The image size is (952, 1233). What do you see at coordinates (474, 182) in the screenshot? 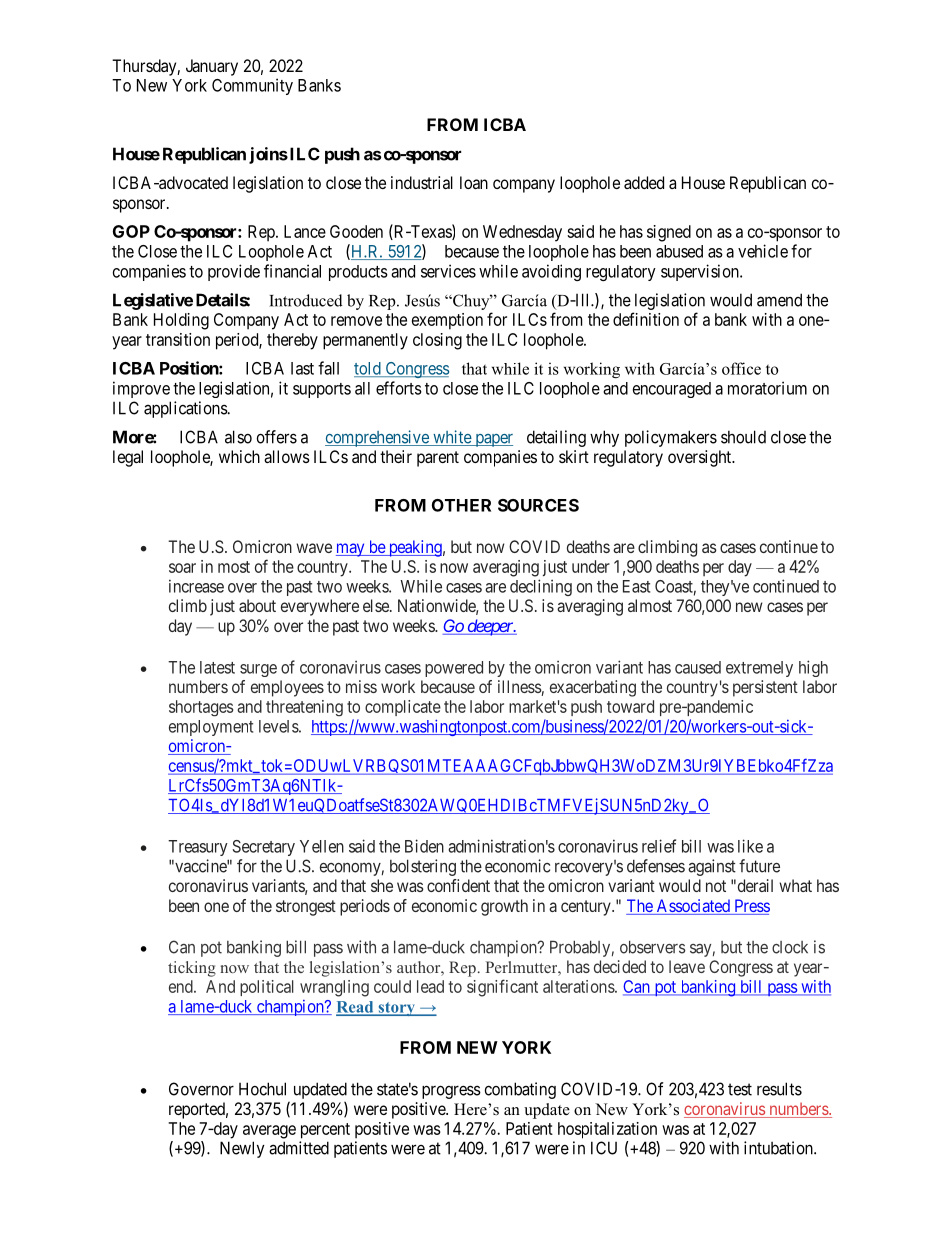
I see `loan` at bounding box center [474, 182].
